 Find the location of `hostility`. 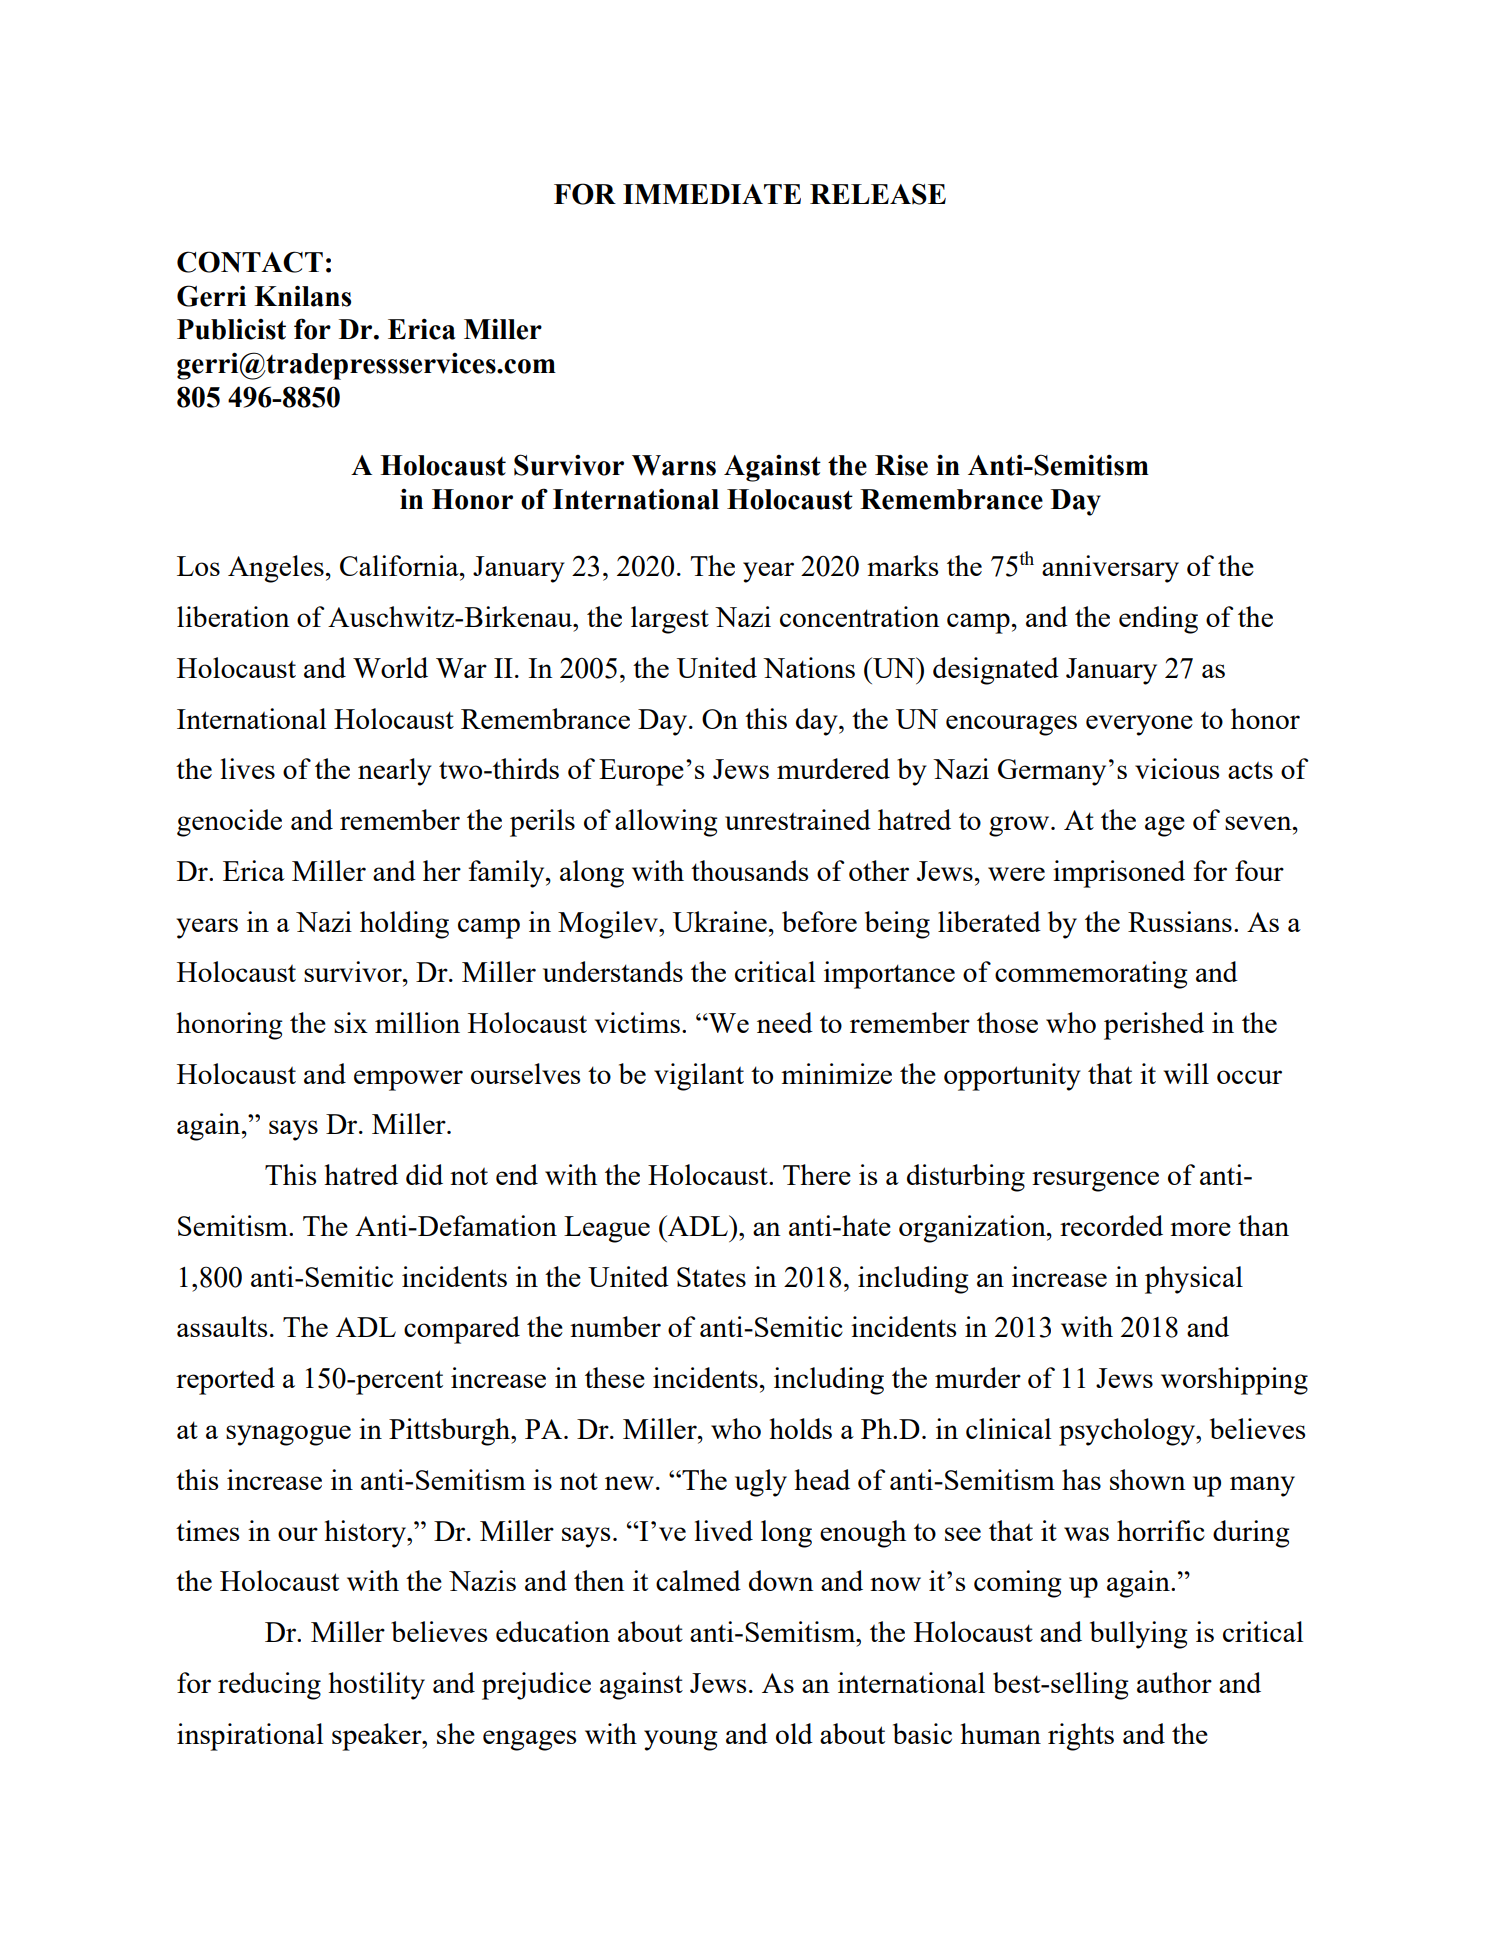

hostility is located at coordinates (376, 1686).
